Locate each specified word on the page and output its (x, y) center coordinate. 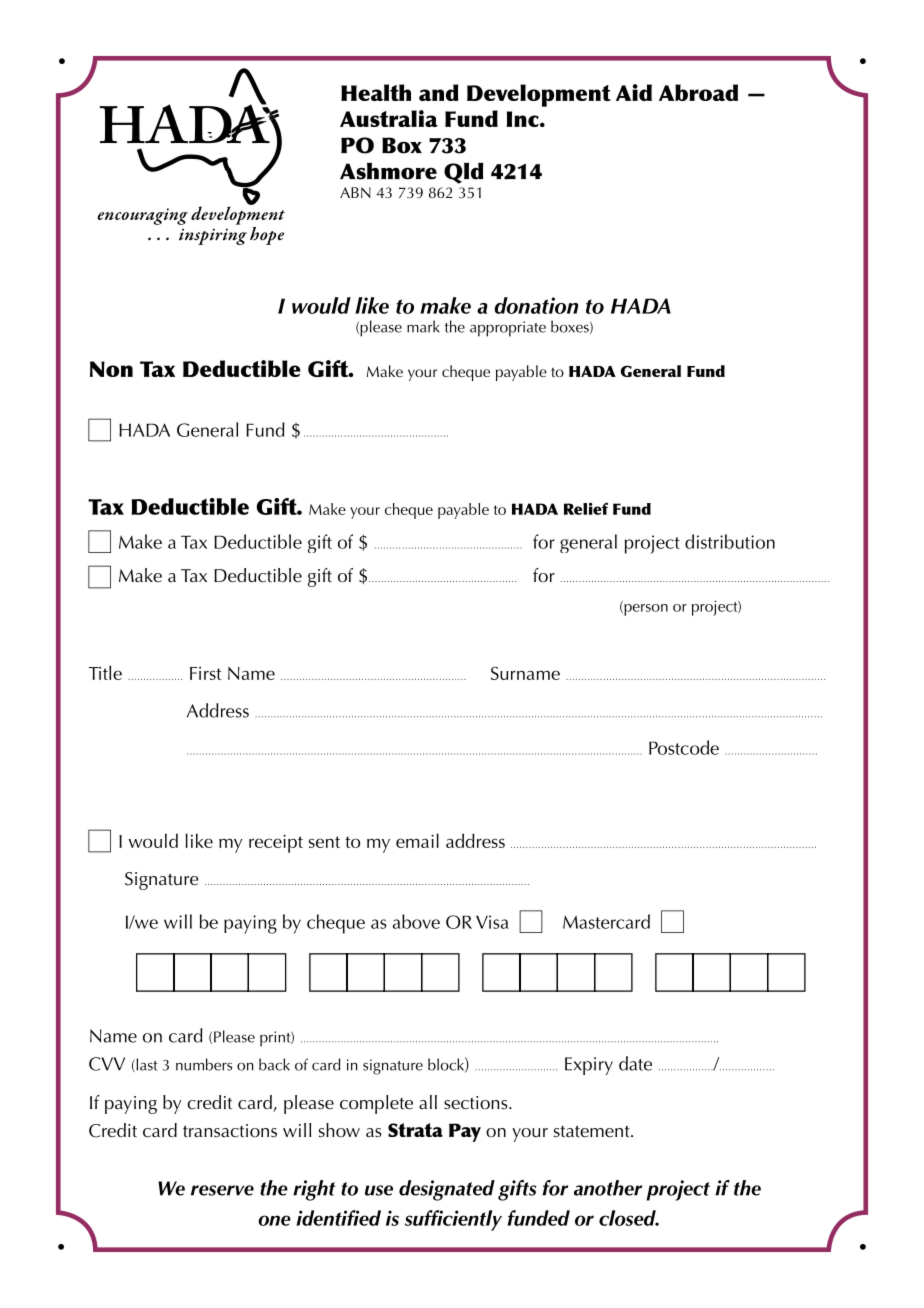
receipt (276, 843)
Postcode (684, 747)
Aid (634, 92)
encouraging (142, 216)
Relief (586, 508)
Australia (389, 118)
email (417, 840)
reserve (222, 1190)
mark (423, 326)
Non (111, 369)
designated (447, 1190)
